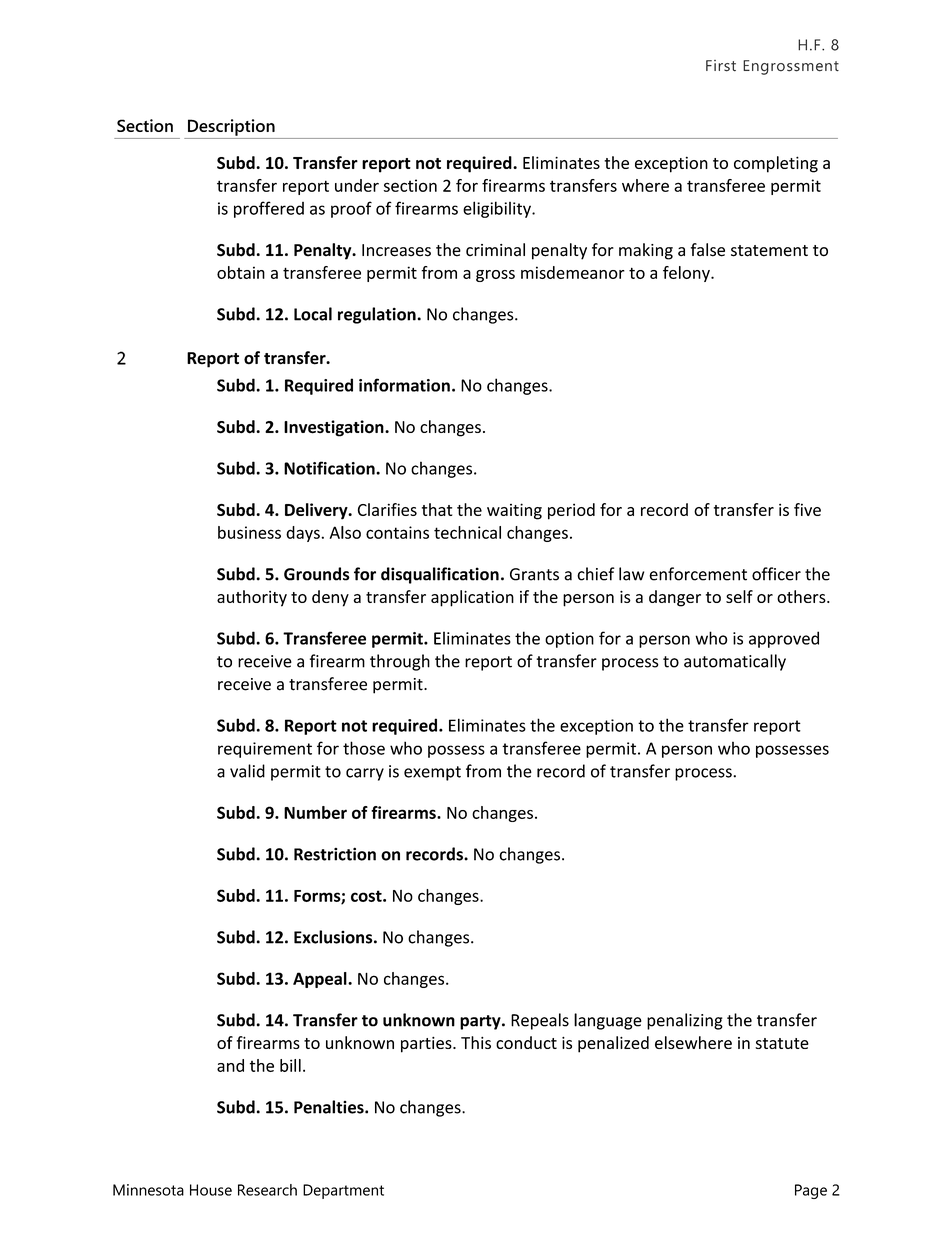 The height and width of the image is (1233, 952). What do you see at coordinates (472, 598) in the image?
I see `application` at bounding box center [472, 598].
